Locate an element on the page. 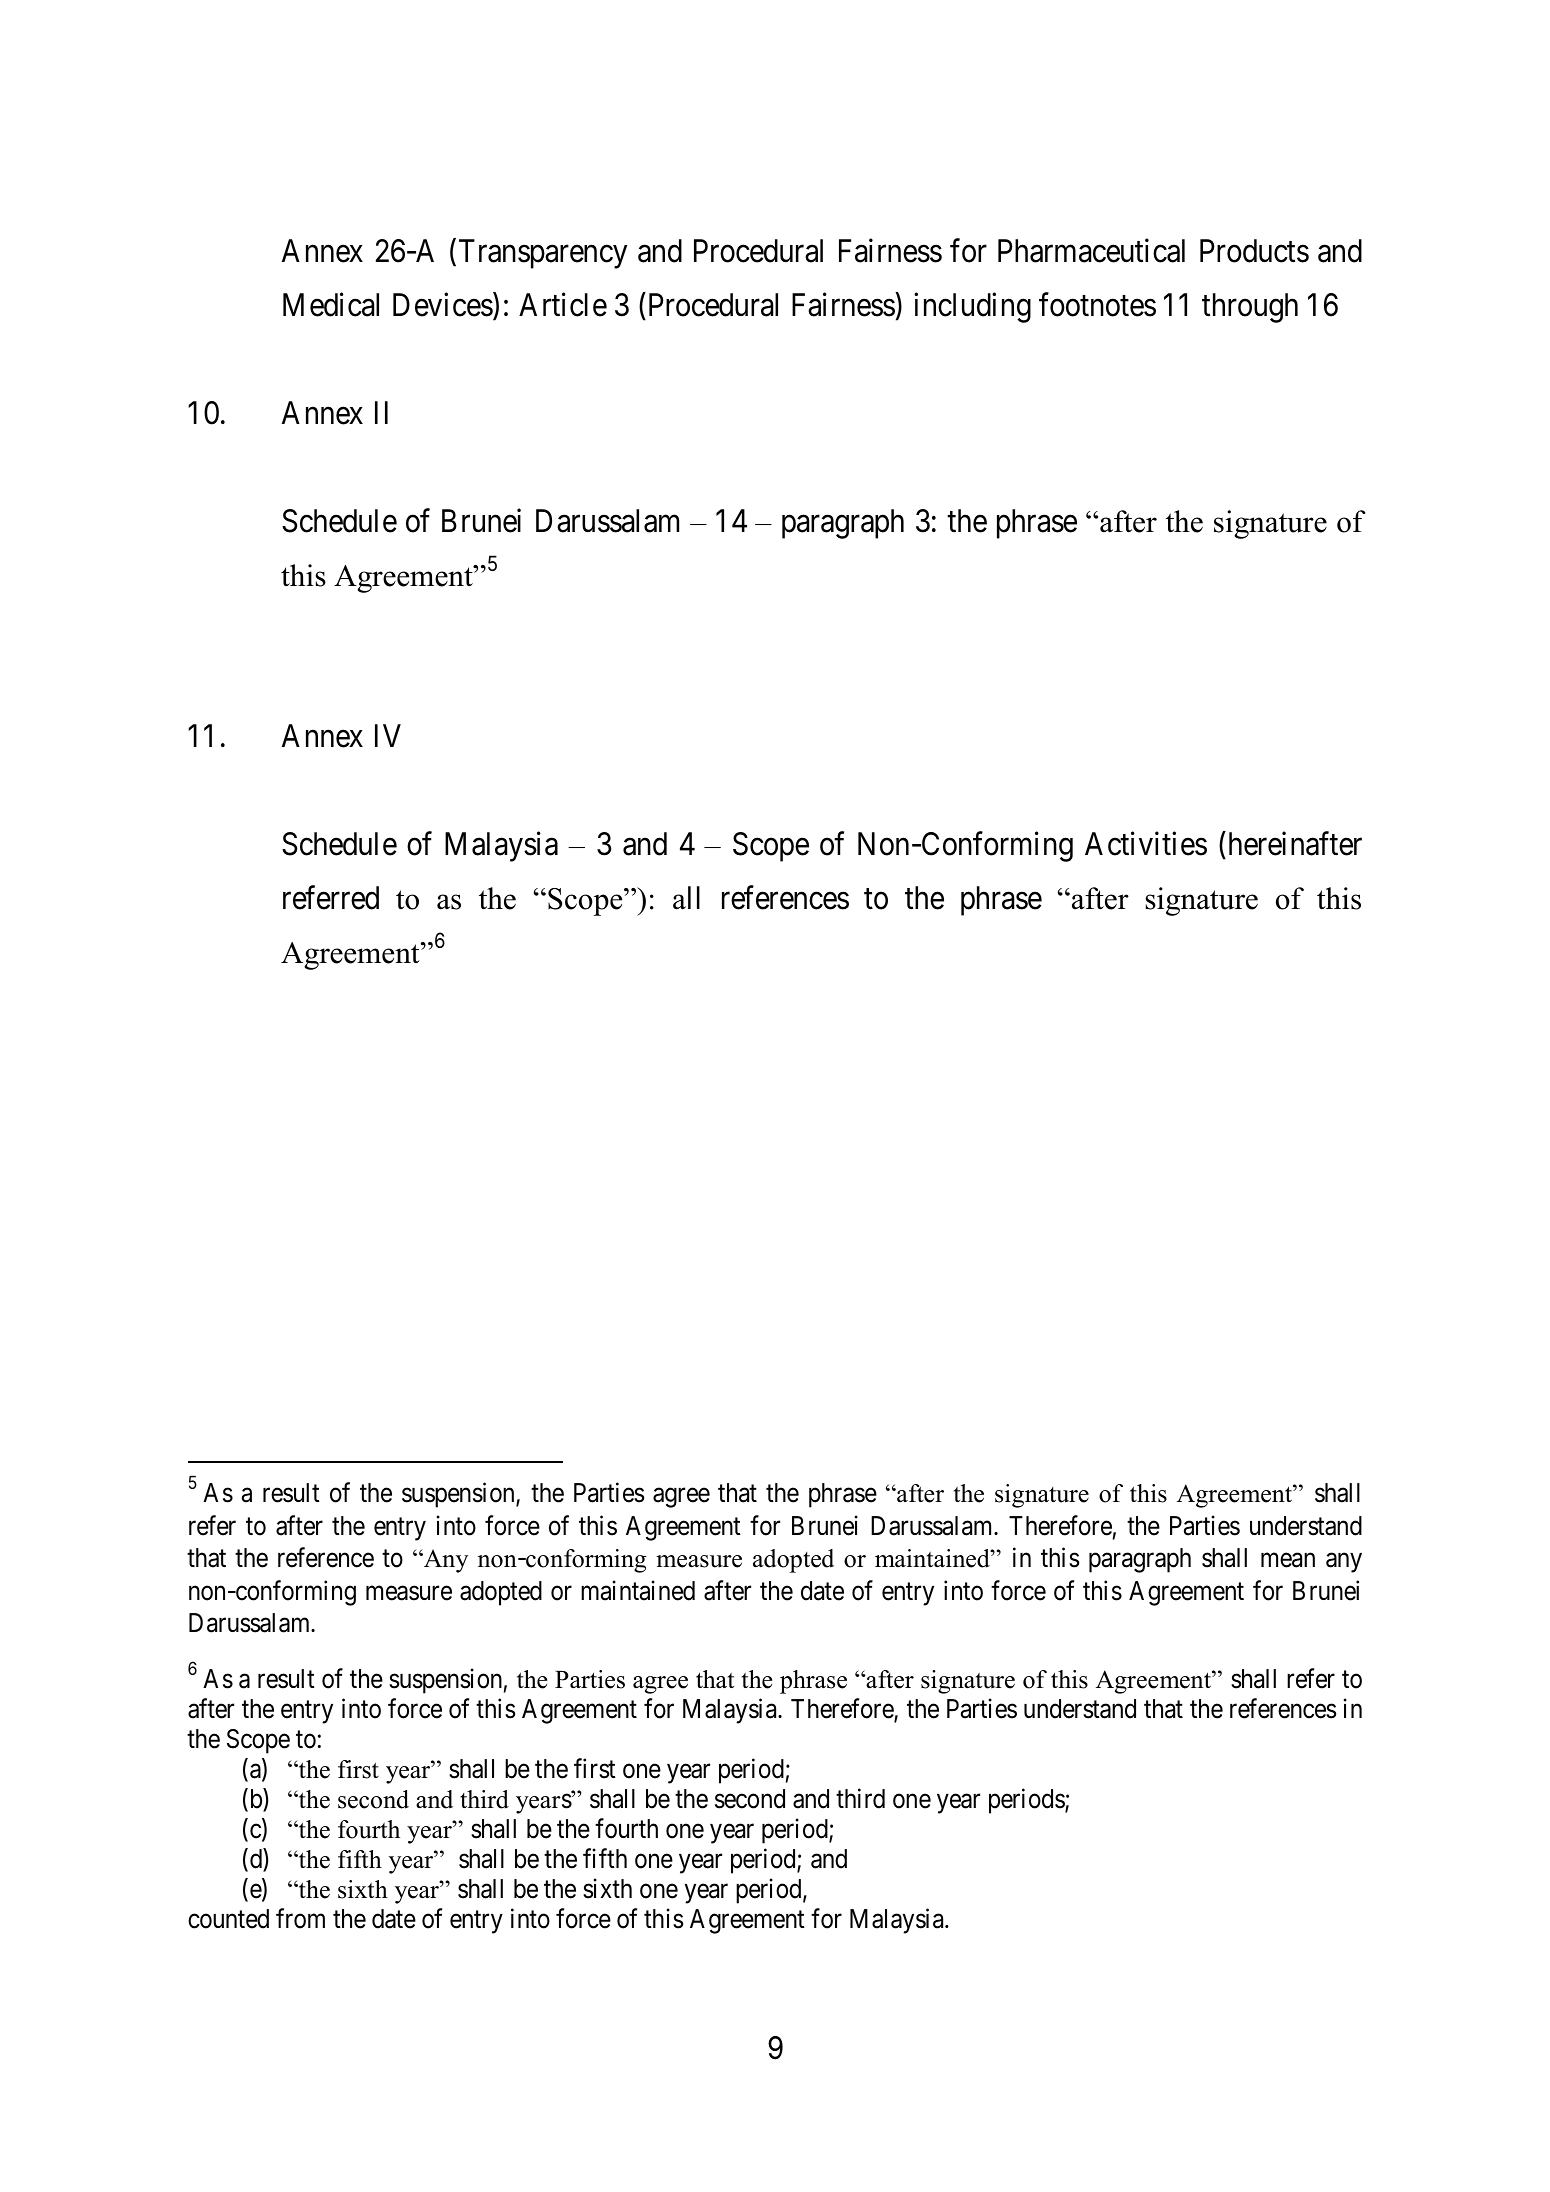 The height and width of the document is (2192, 1550). including is located at coordinates (972, 308).
